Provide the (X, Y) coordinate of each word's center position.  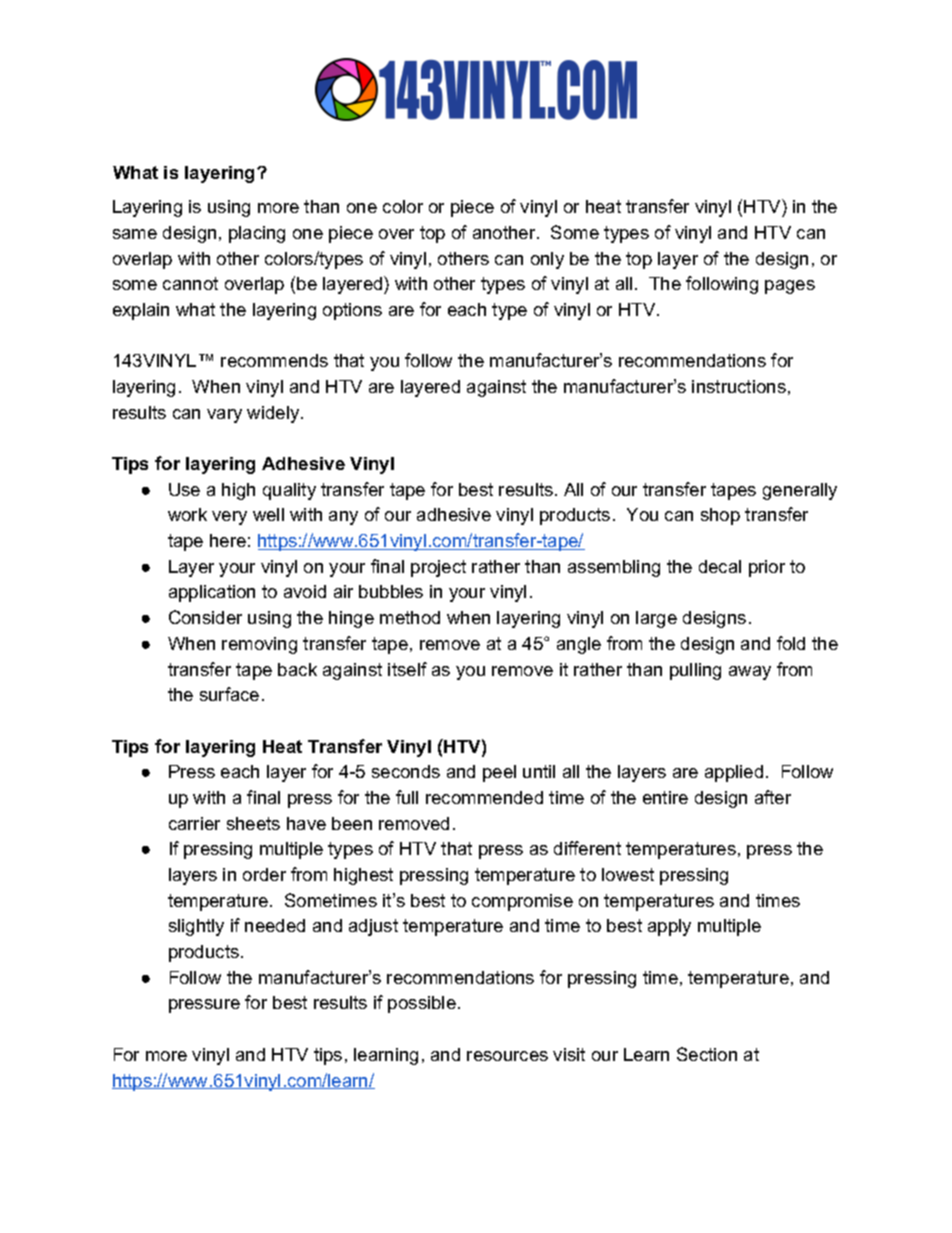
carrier (194, 823)
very (229, 518)
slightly (196, 927)
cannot (190, 283)
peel (499, 773)
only (547, 260)
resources (507, 1056)
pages (790, 287)
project (438, 568)
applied (734, 773)
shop (720, 516)
